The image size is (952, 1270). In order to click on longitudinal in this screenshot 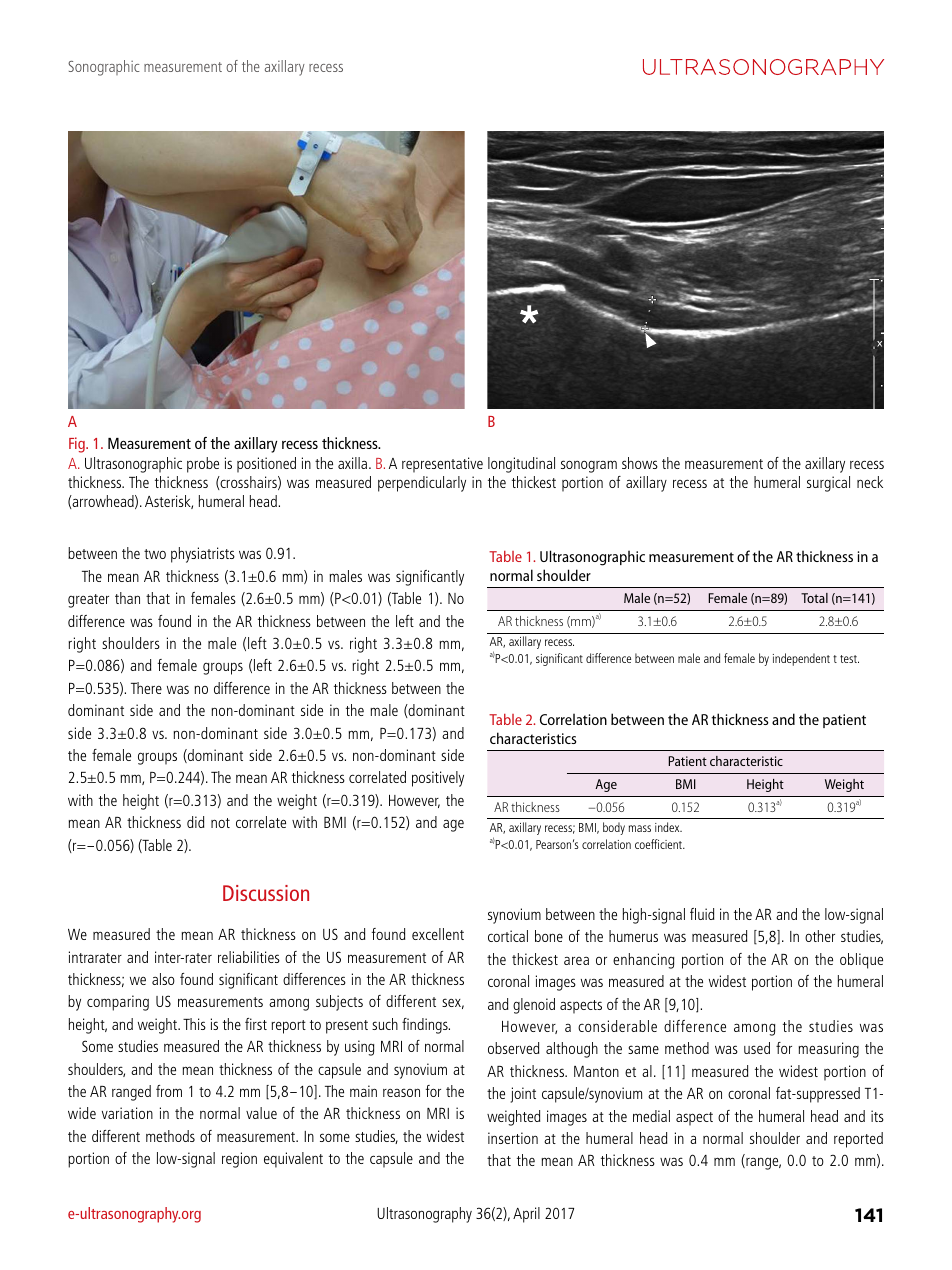, I will do `click(521, 465)`.
